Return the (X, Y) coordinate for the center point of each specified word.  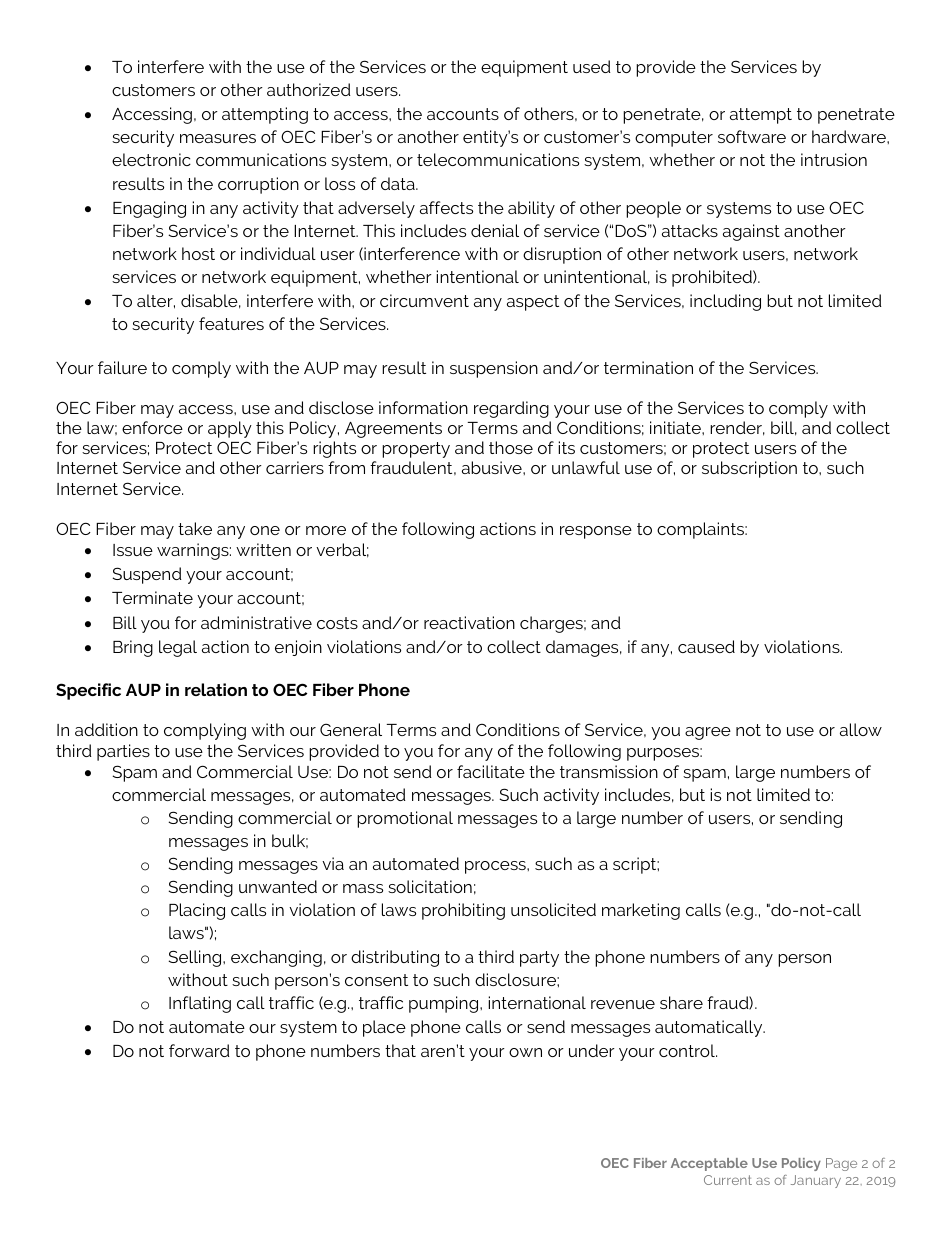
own (525, 1052)
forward (199, 1050)
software (752, 136)
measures (218, 138)
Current (728, 1180)
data (399, 183)
